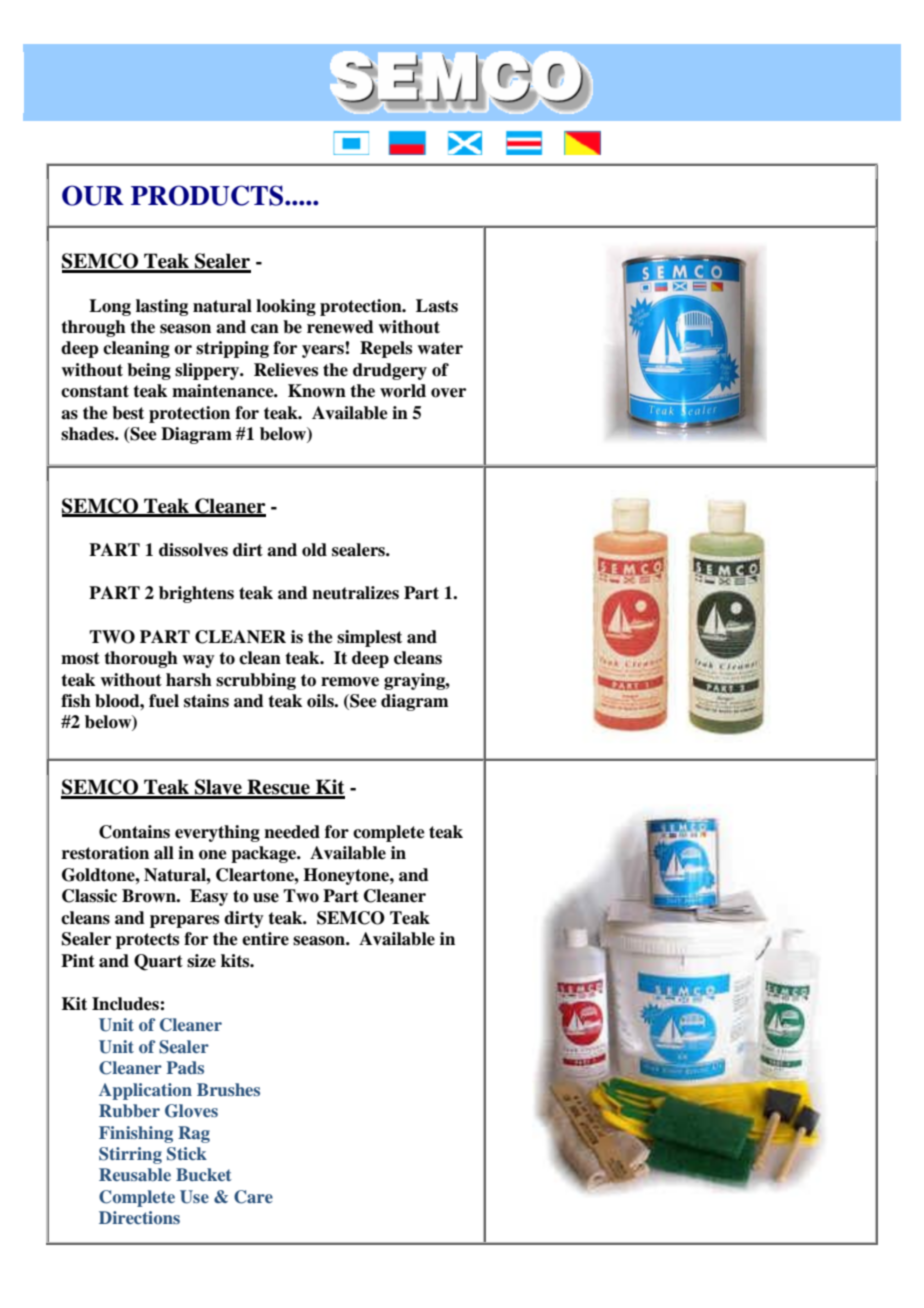 This image has width=924, height=1308. I want to click on world, so click(403, 391).
